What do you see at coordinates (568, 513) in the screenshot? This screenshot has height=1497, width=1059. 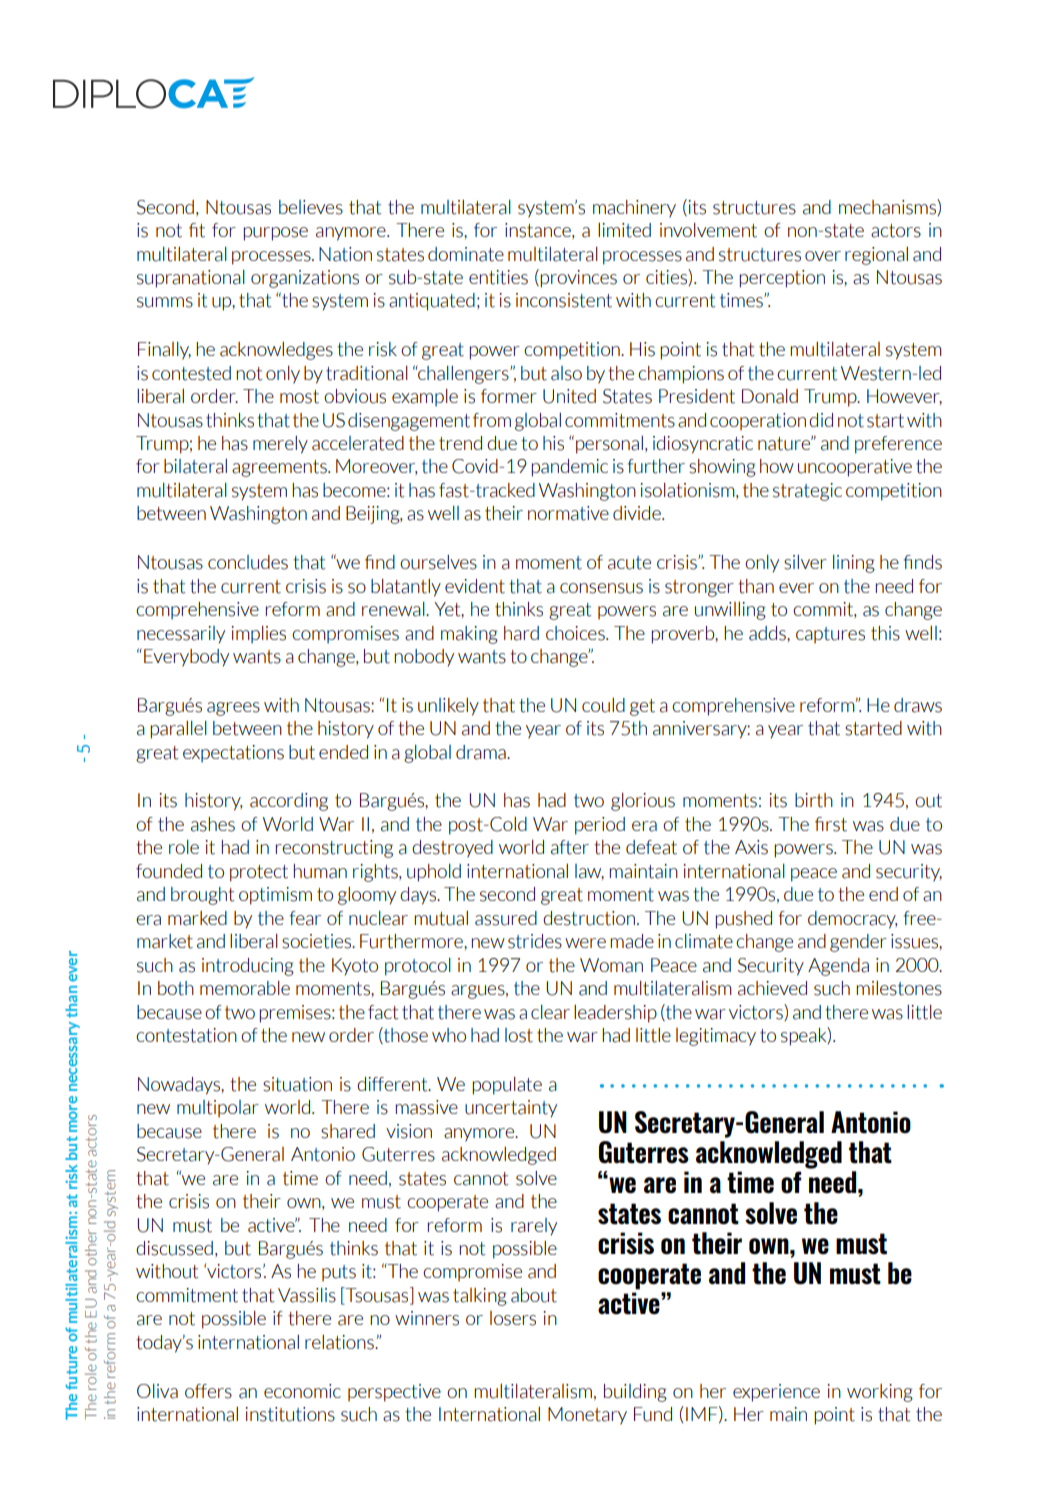 I see `normative` at bounding box center [568, 513].
